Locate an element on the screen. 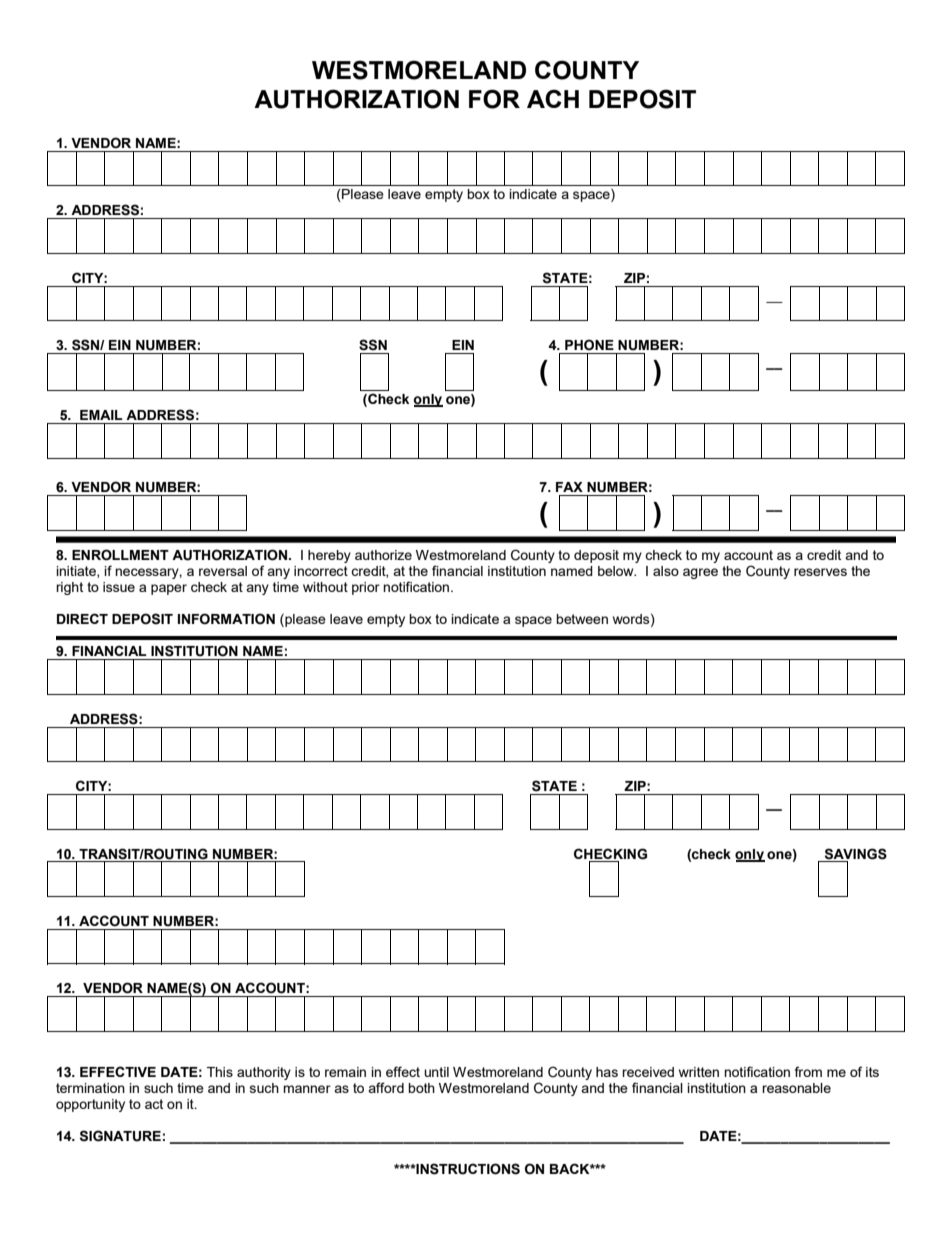 Image resolution: width=952 pixels, height=1233 pixels. also is located at coordinates (666, 571).
